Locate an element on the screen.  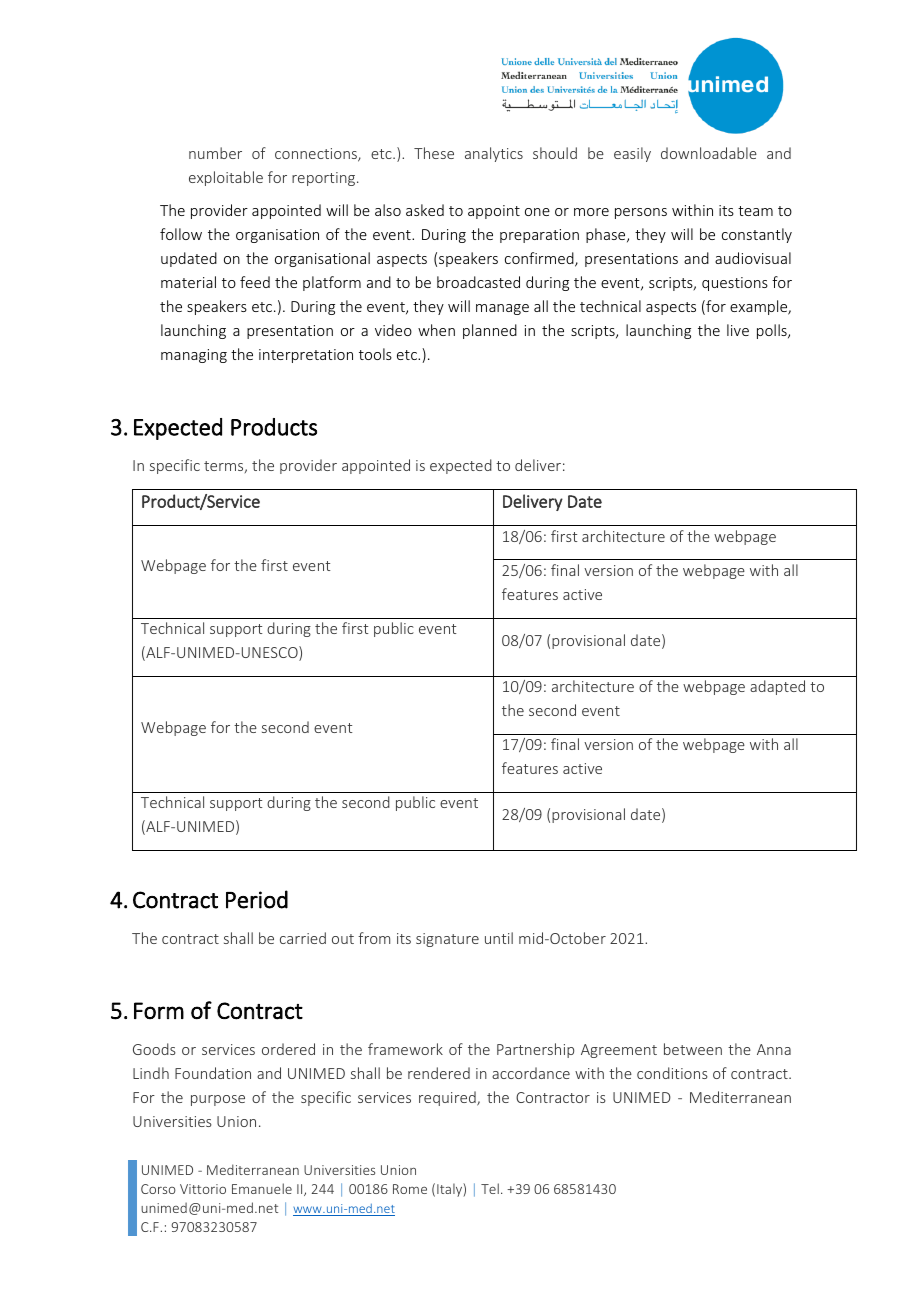
exploitable is located at coordinates (226, 178).
